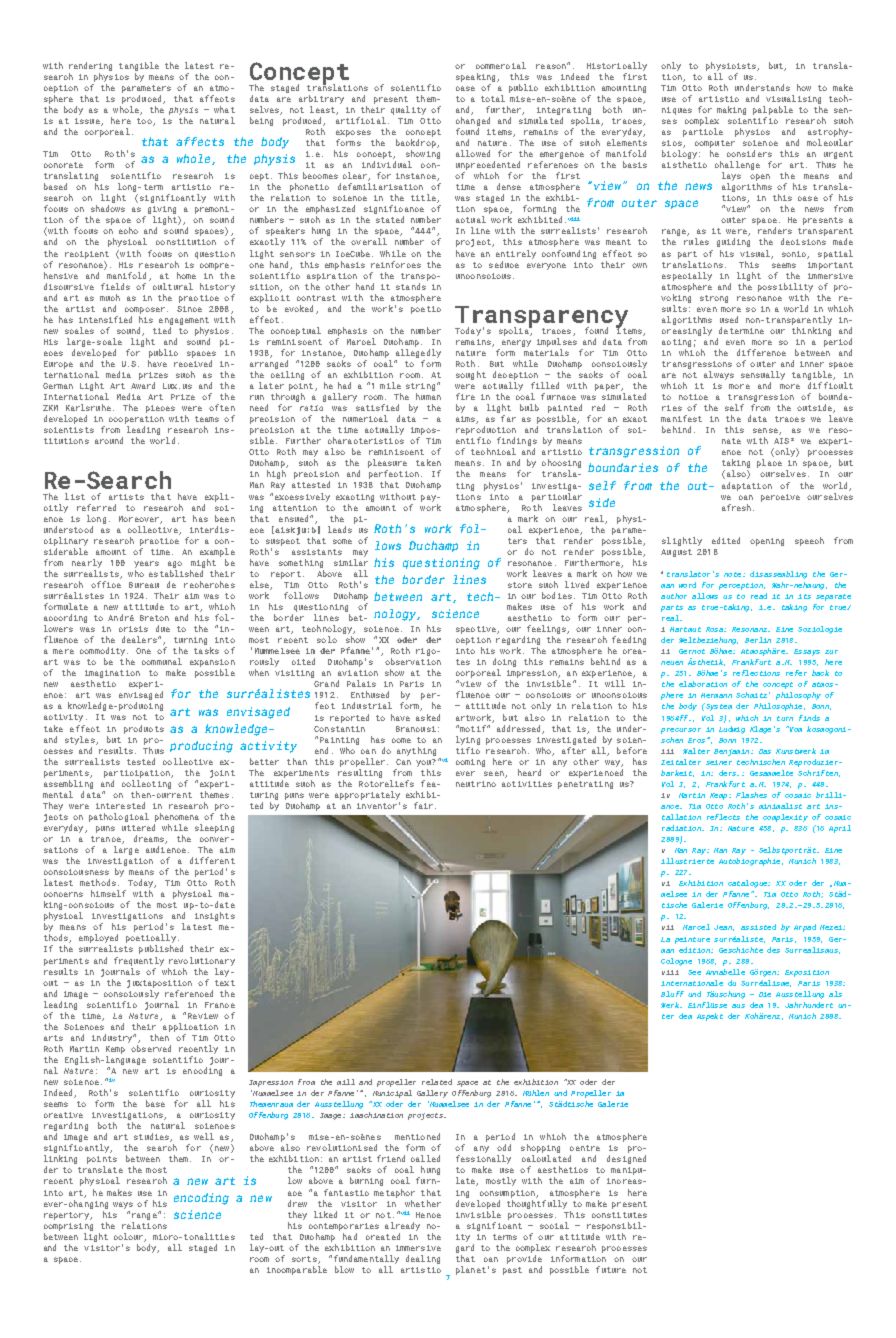  I want to click on pleasure, so click(387, 465).
